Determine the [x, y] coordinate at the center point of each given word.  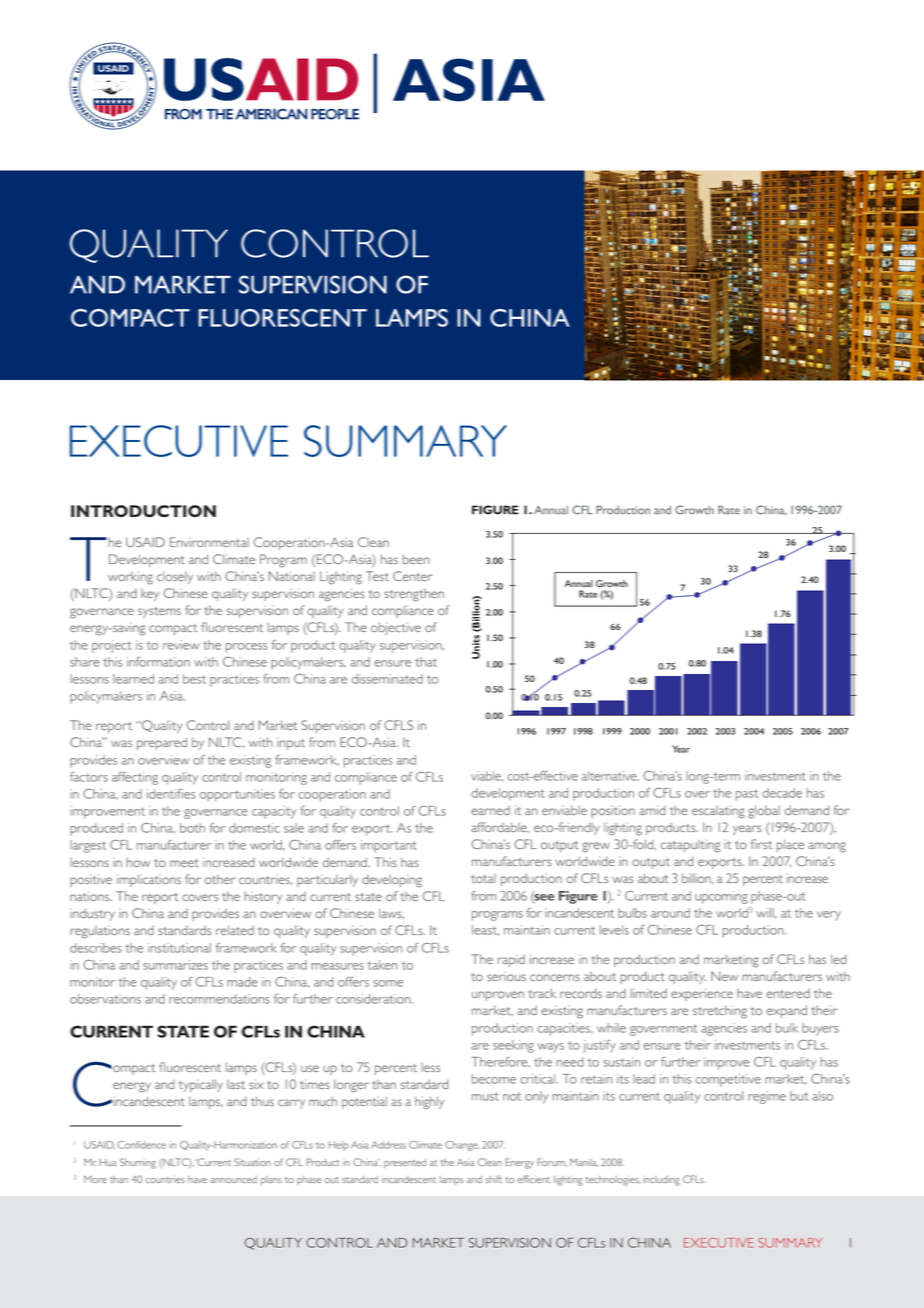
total [483, 878]
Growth [612, 583]
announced [233, 1179]
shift [494, 1179]
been [415, 559]
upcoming [721, 897]
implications [149, 880]
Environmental [209, 542]
